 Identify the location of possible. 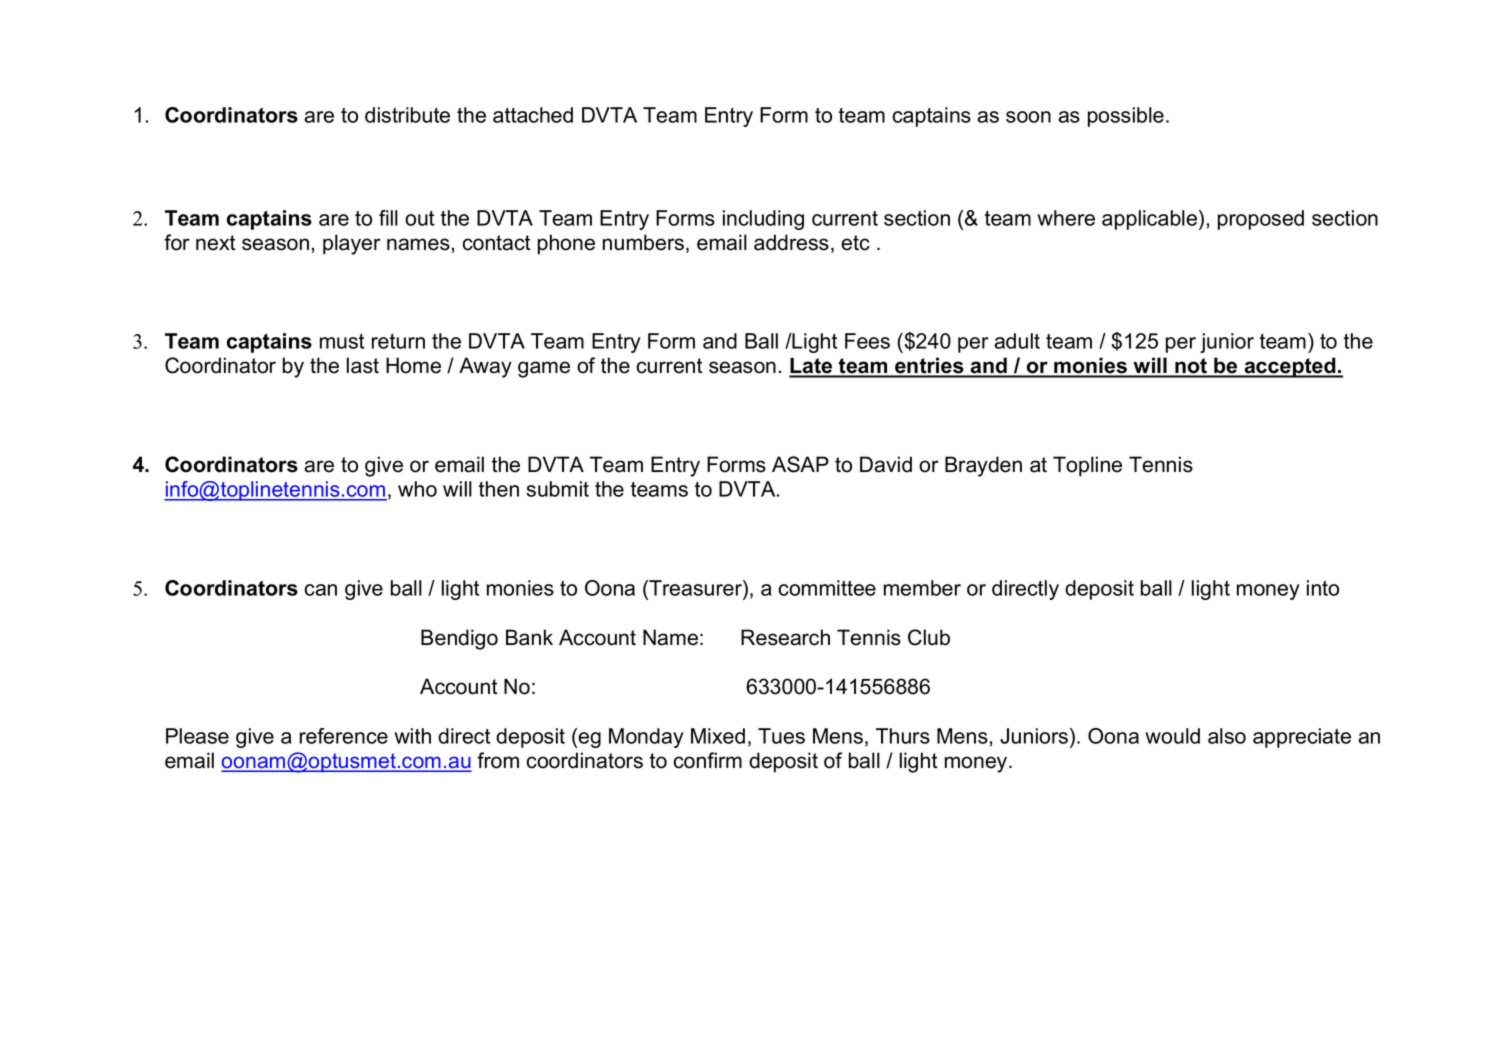
(1126, 117).
